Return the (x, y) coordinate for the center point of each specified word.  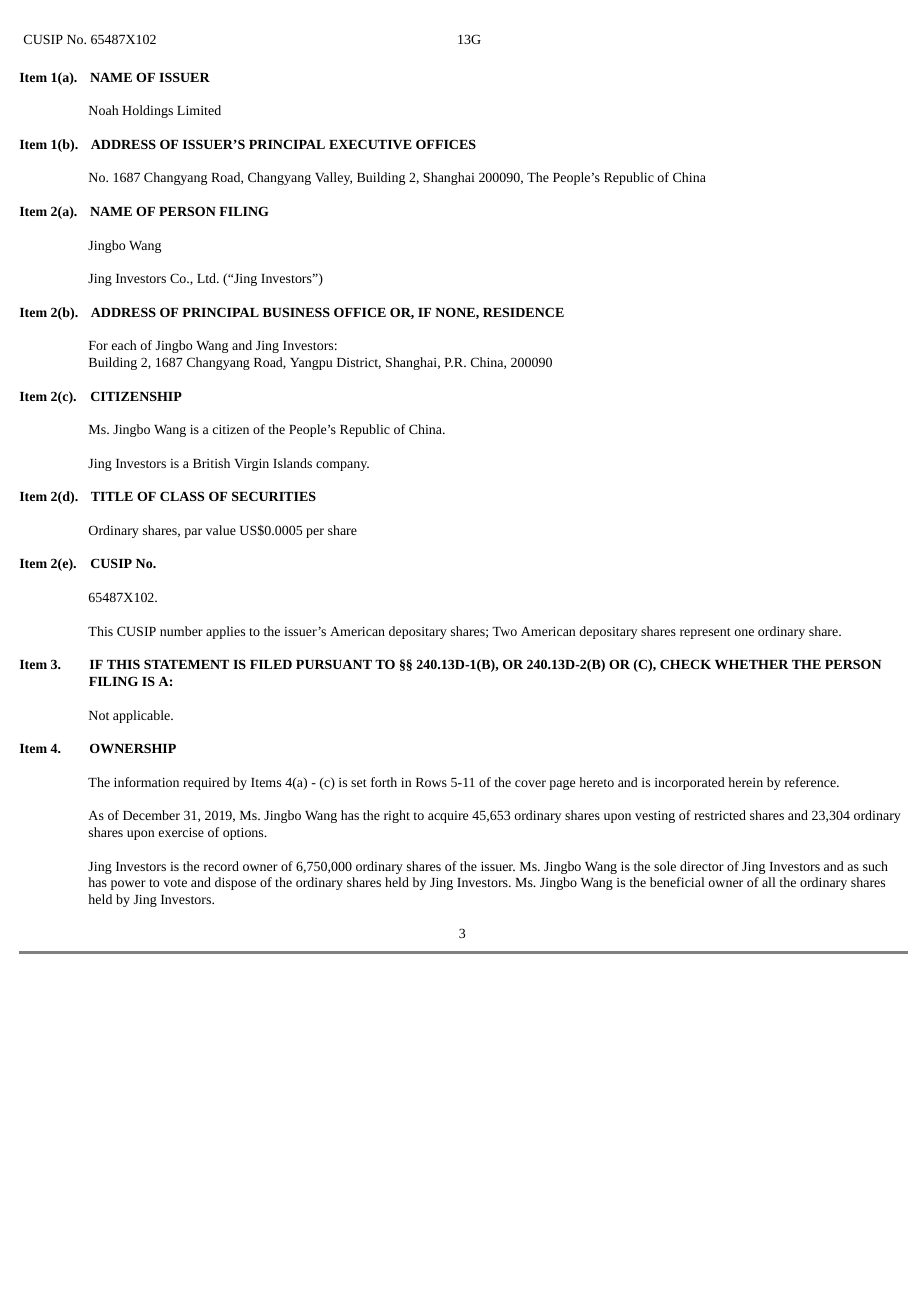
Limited (199, 110)
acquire (448, 817)
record (221, 866)
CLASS (182, 496)
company (342, 466)
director (702, 866)
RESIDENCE (523, 312)
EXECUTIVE (370, 144)
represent (705, 633)
